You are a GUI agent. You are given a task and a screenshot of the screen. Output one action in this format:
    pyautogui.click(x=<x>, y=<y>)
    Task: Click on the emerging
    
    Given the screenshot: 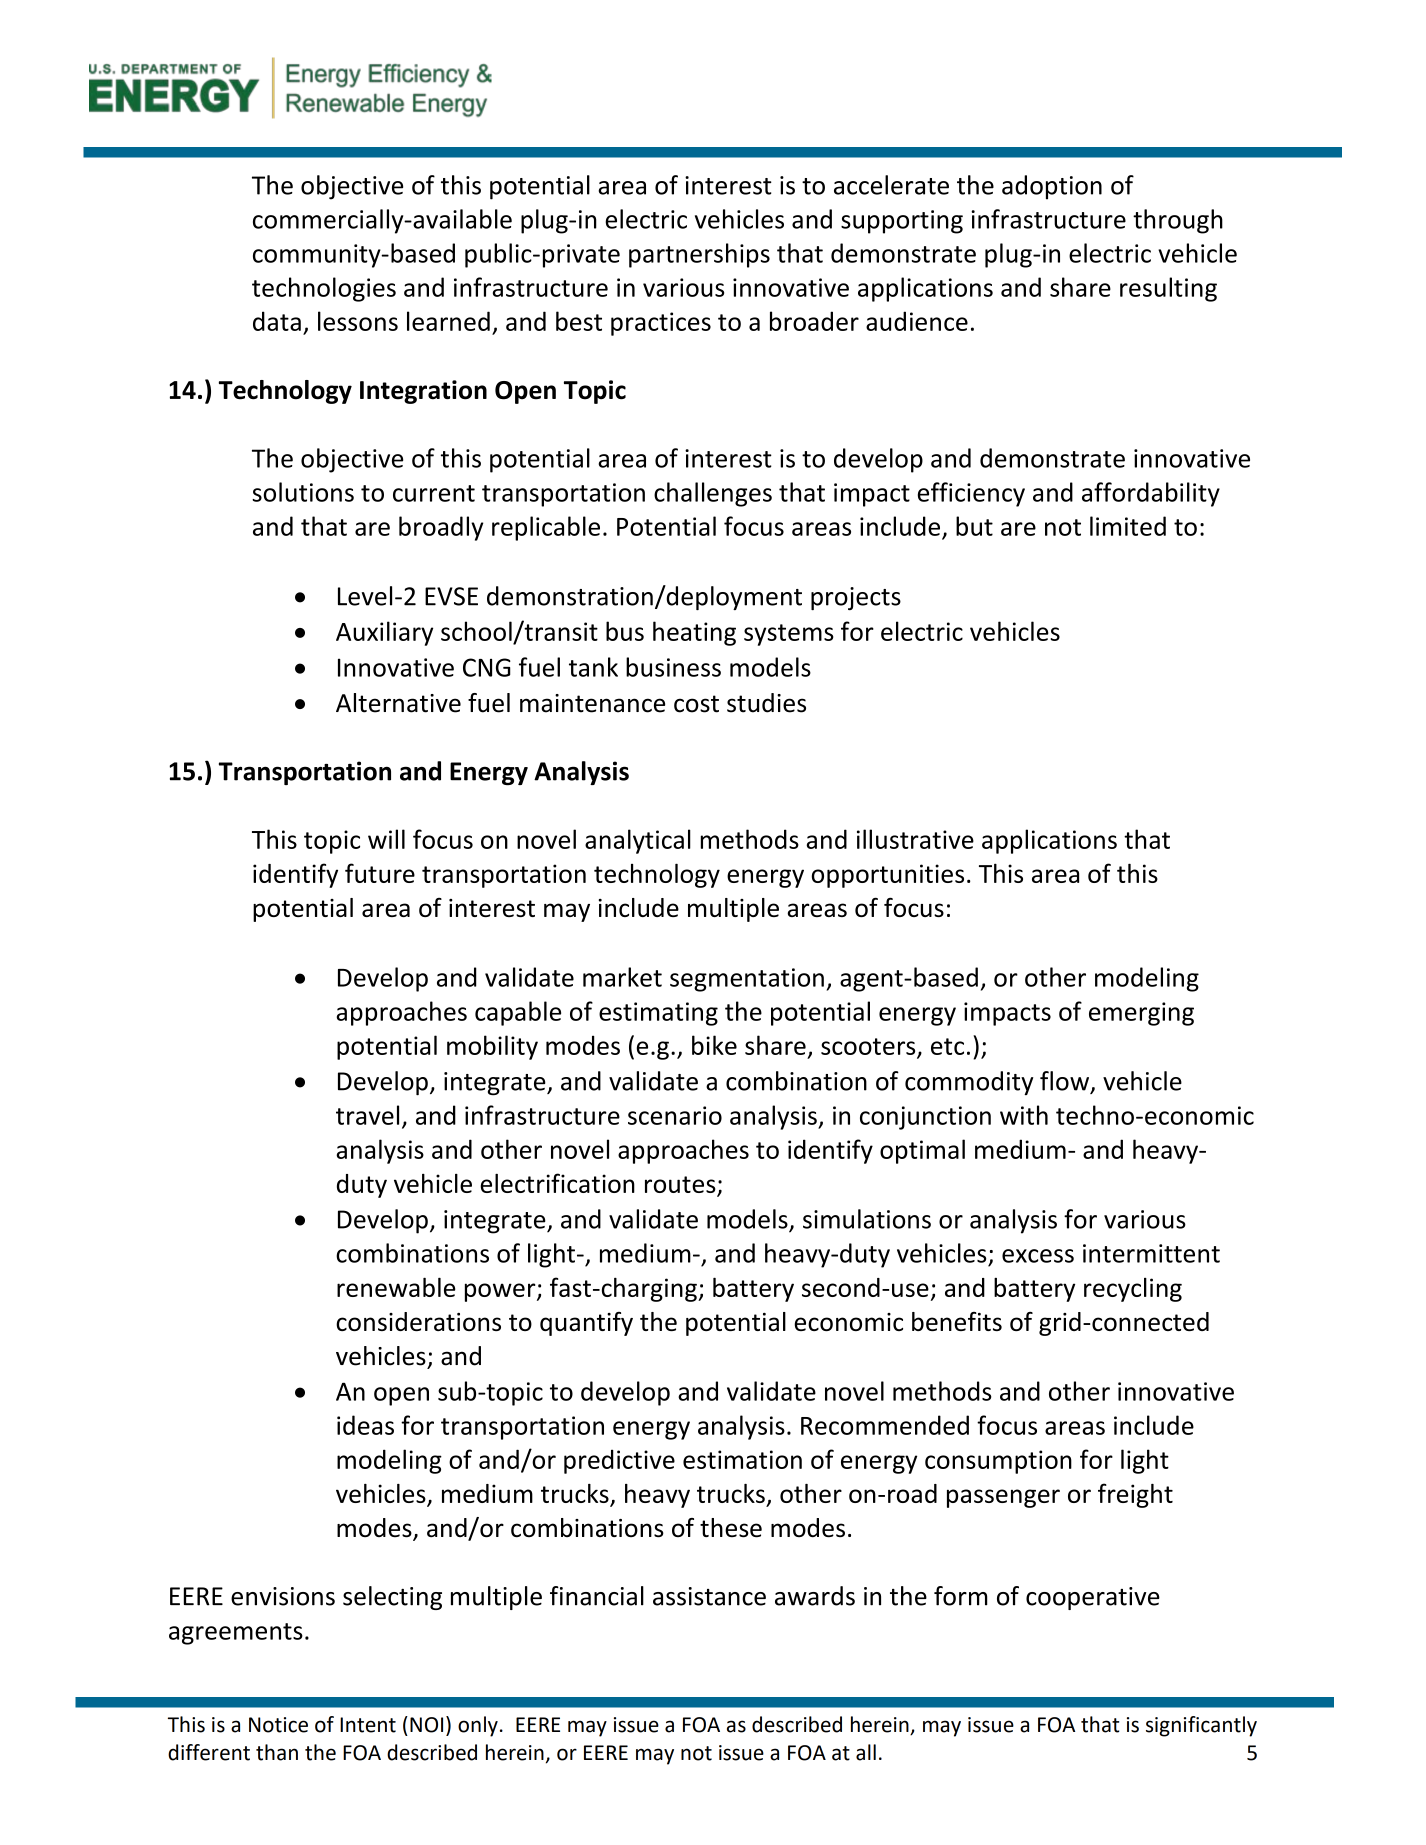 What is the action you would take?
    pyautogui.click(x=1141, y=1014)
